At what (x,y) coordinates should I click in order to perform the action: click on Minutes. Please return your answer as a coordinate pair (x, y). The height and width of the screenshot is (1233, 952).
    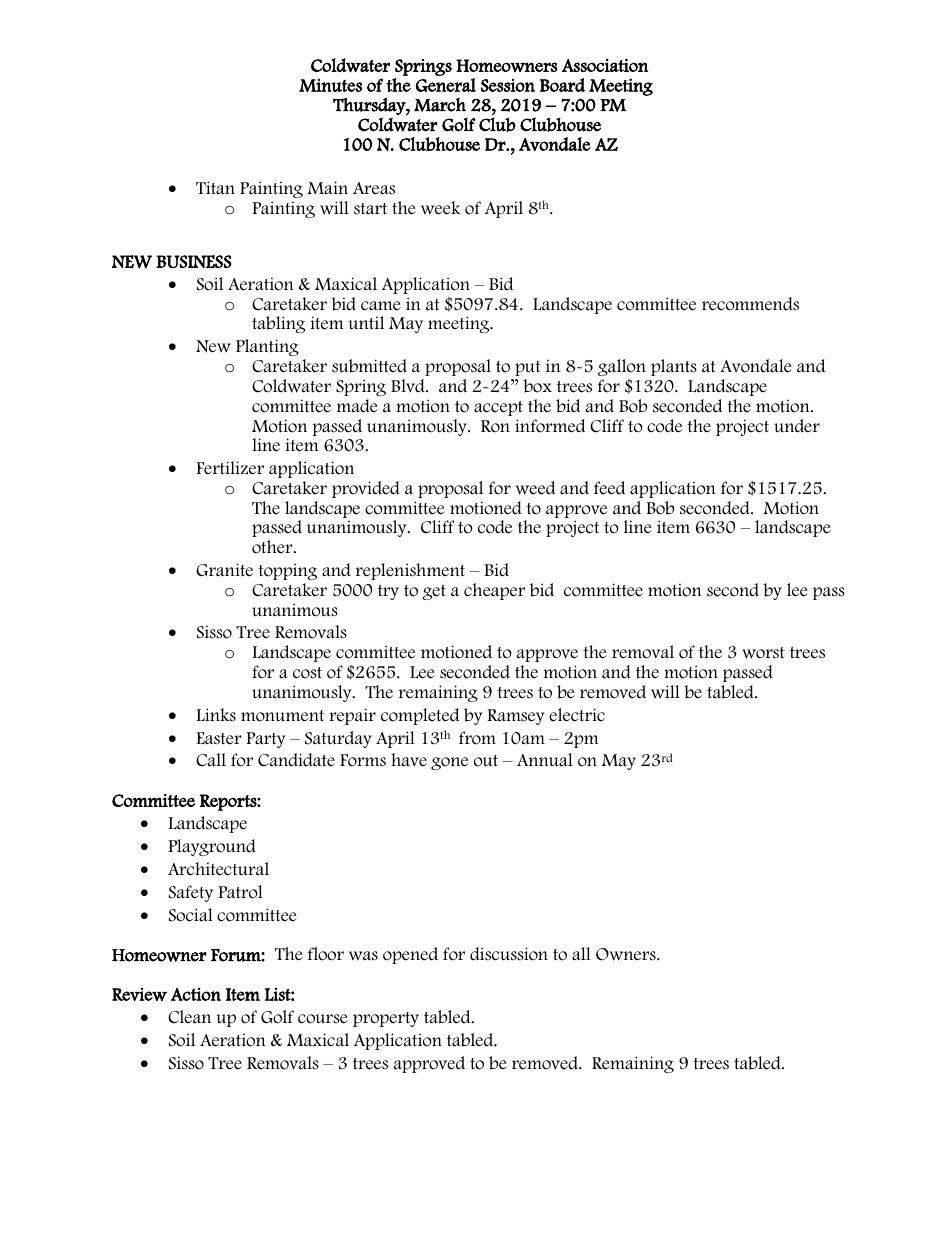
    Looking at the image, I should click on (330, 85).
